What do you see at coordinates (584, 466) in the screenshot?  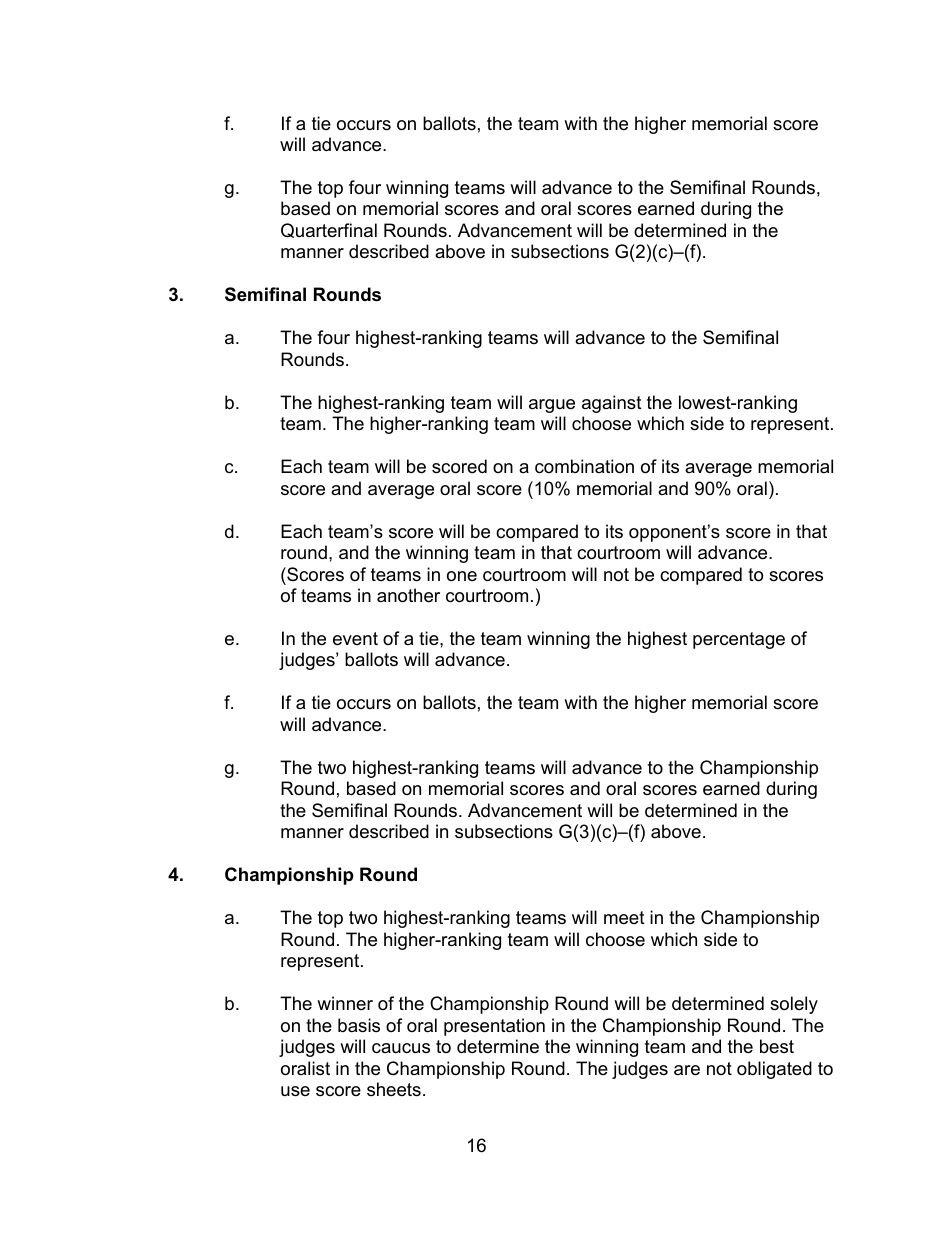 I see `combination` at bounding box center [584, 466].
